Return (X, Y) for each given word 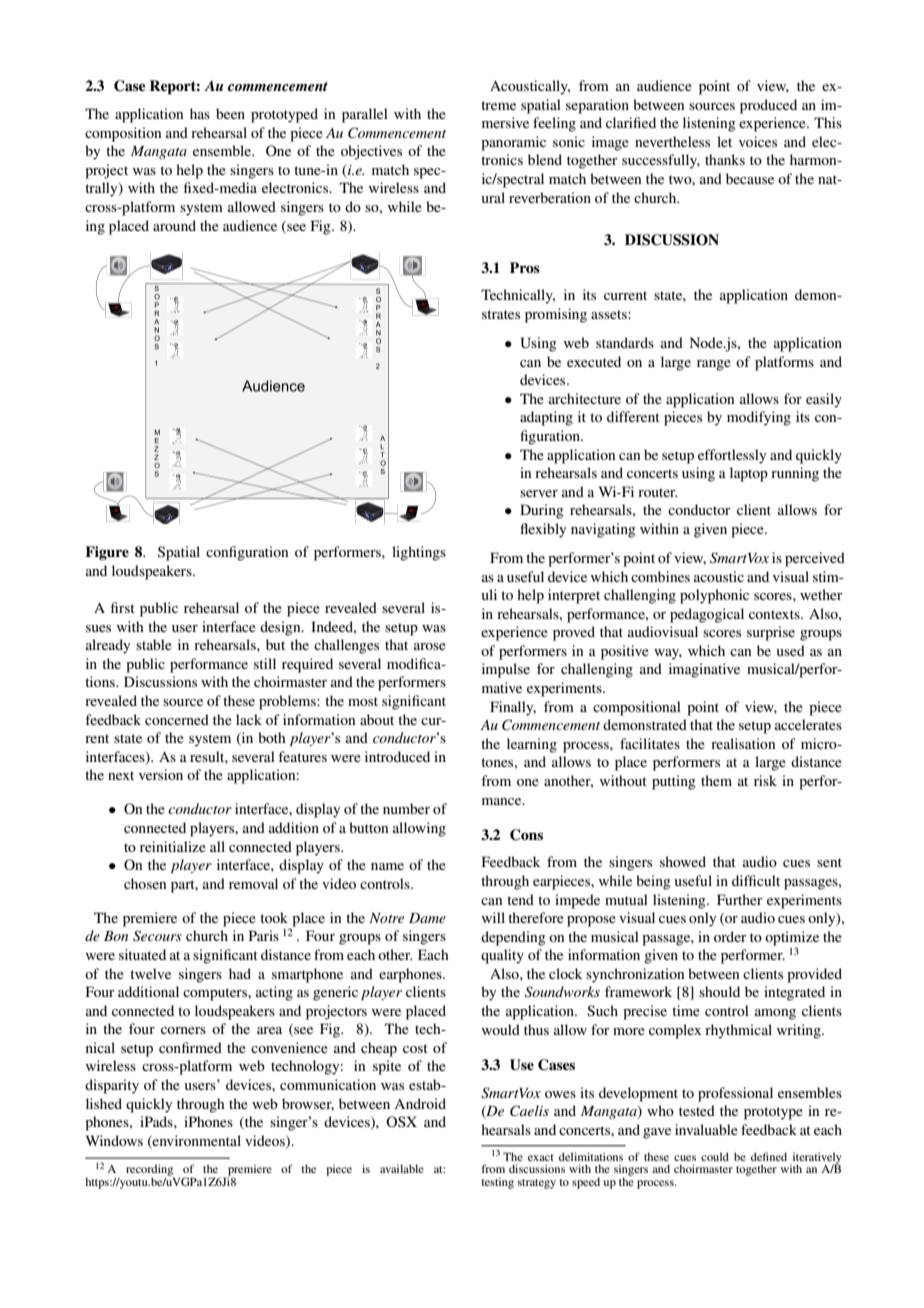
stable (154, 644)
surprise (771, 633)
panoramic (513, 143)
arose (430, 646)
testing (497, 1183)
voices (758, 141)
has (200, 113)
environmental (196, 1140)
